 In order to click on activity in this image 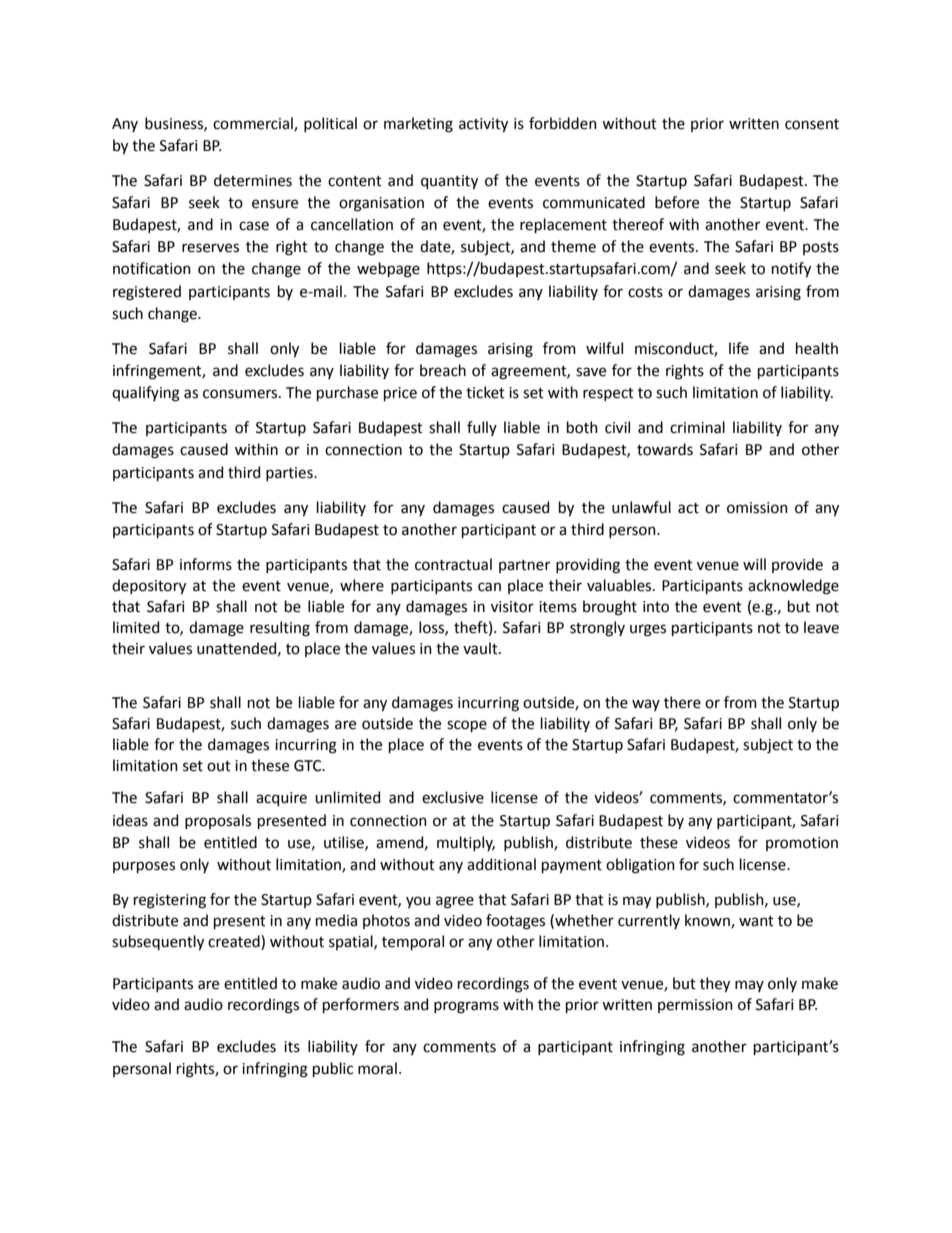, I will do `click(483, 125)`.
